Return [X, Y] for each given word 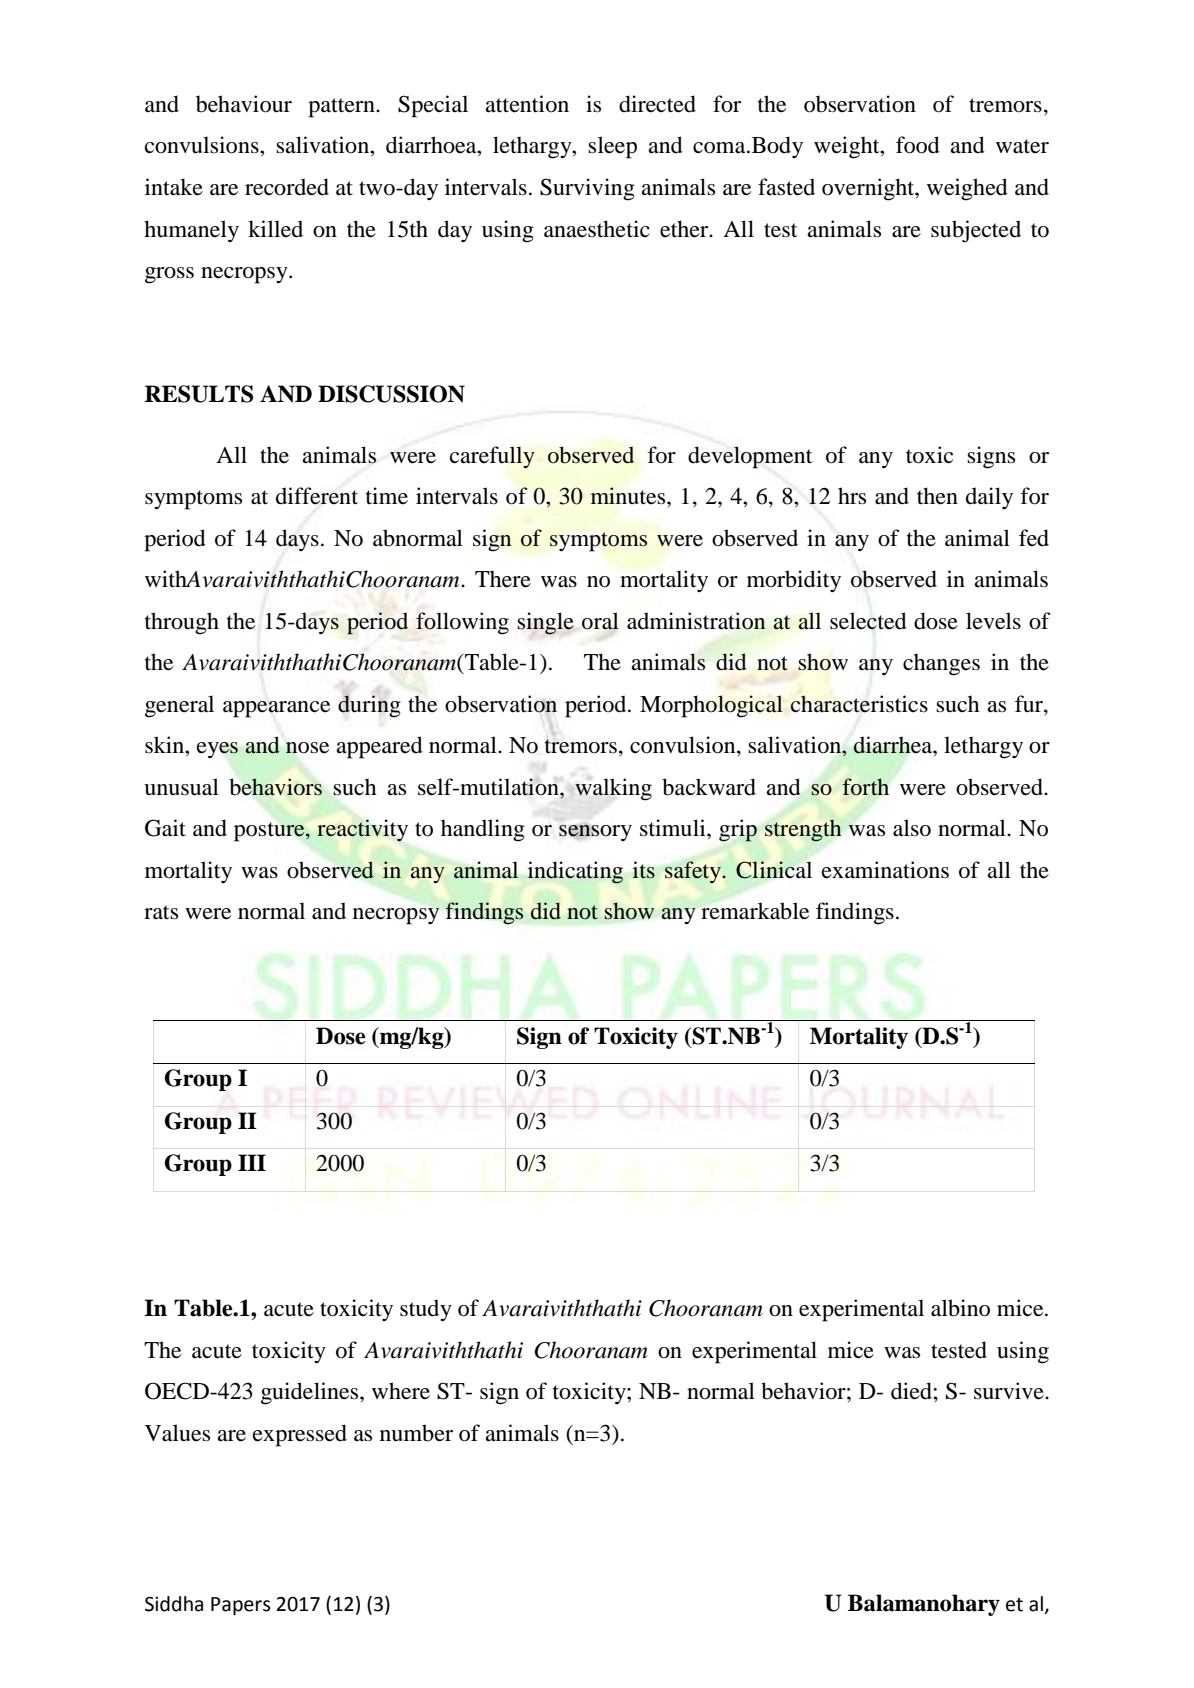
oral [600, 621]
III [252, 1162]
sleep [612, 147]
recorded [287, 187]
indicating [575, 872]
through [182, 623]
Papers [240, 1606]
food [918, 145]
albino [960, 1308]
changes [941, 665]
